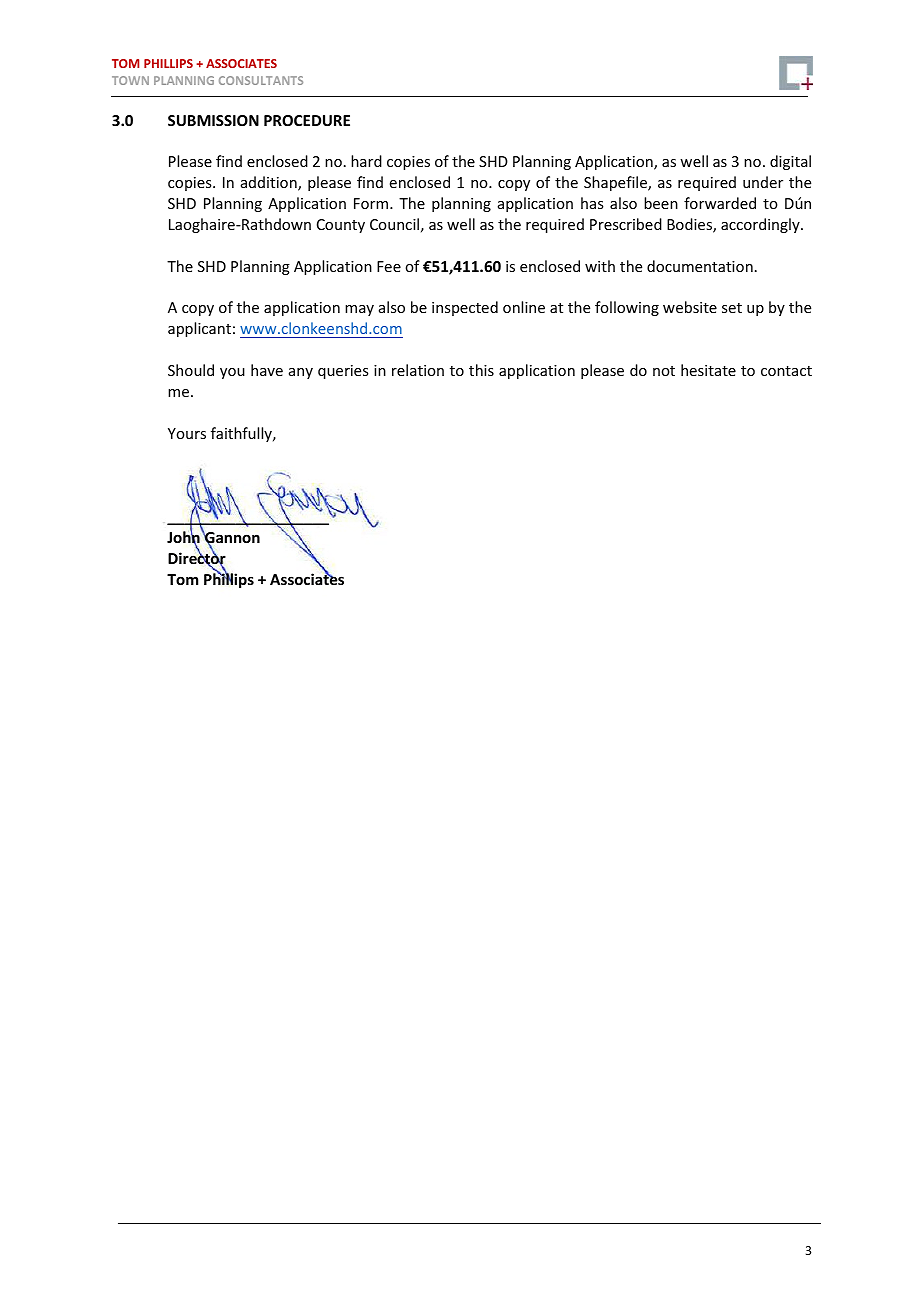 This screenshot has height=1308, width=924. What do you see at coordinates (184, 537) in the screenshot?
I see `John` at bounding box center [184, 537].
